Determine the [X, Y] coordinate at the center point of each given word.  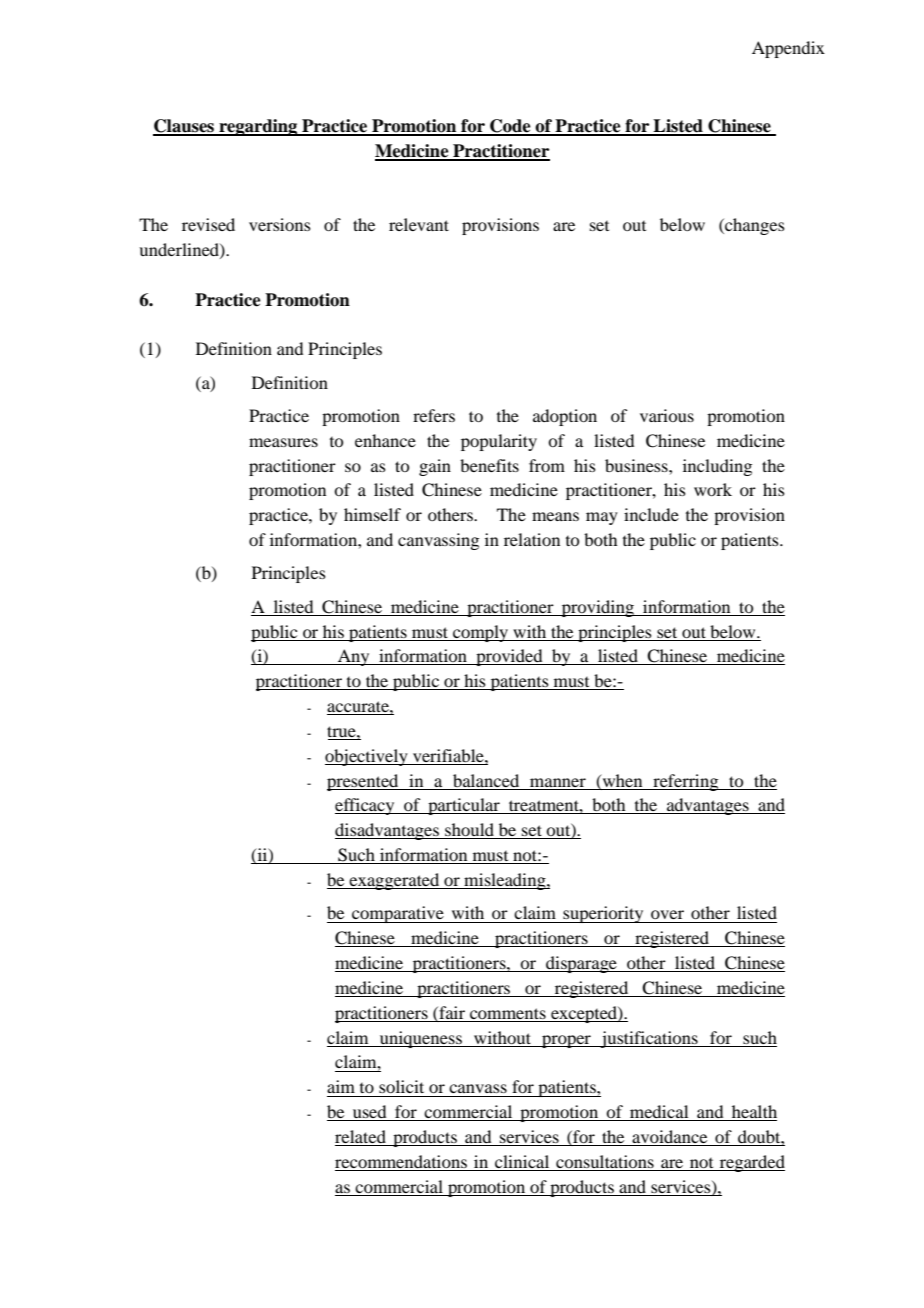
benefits [489, 465]
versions [280, 224]
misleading [505, 881]
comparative [398, 914]
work [713, 489]
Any [354, 657]
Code [510, 127]
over [667, 914]
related [361, 1138]
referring [686, 782]
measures [283, 442]
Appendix [788, 49]
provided [509, 657]
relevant [419, 224]
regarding [258, 127]
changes [754, 226]
